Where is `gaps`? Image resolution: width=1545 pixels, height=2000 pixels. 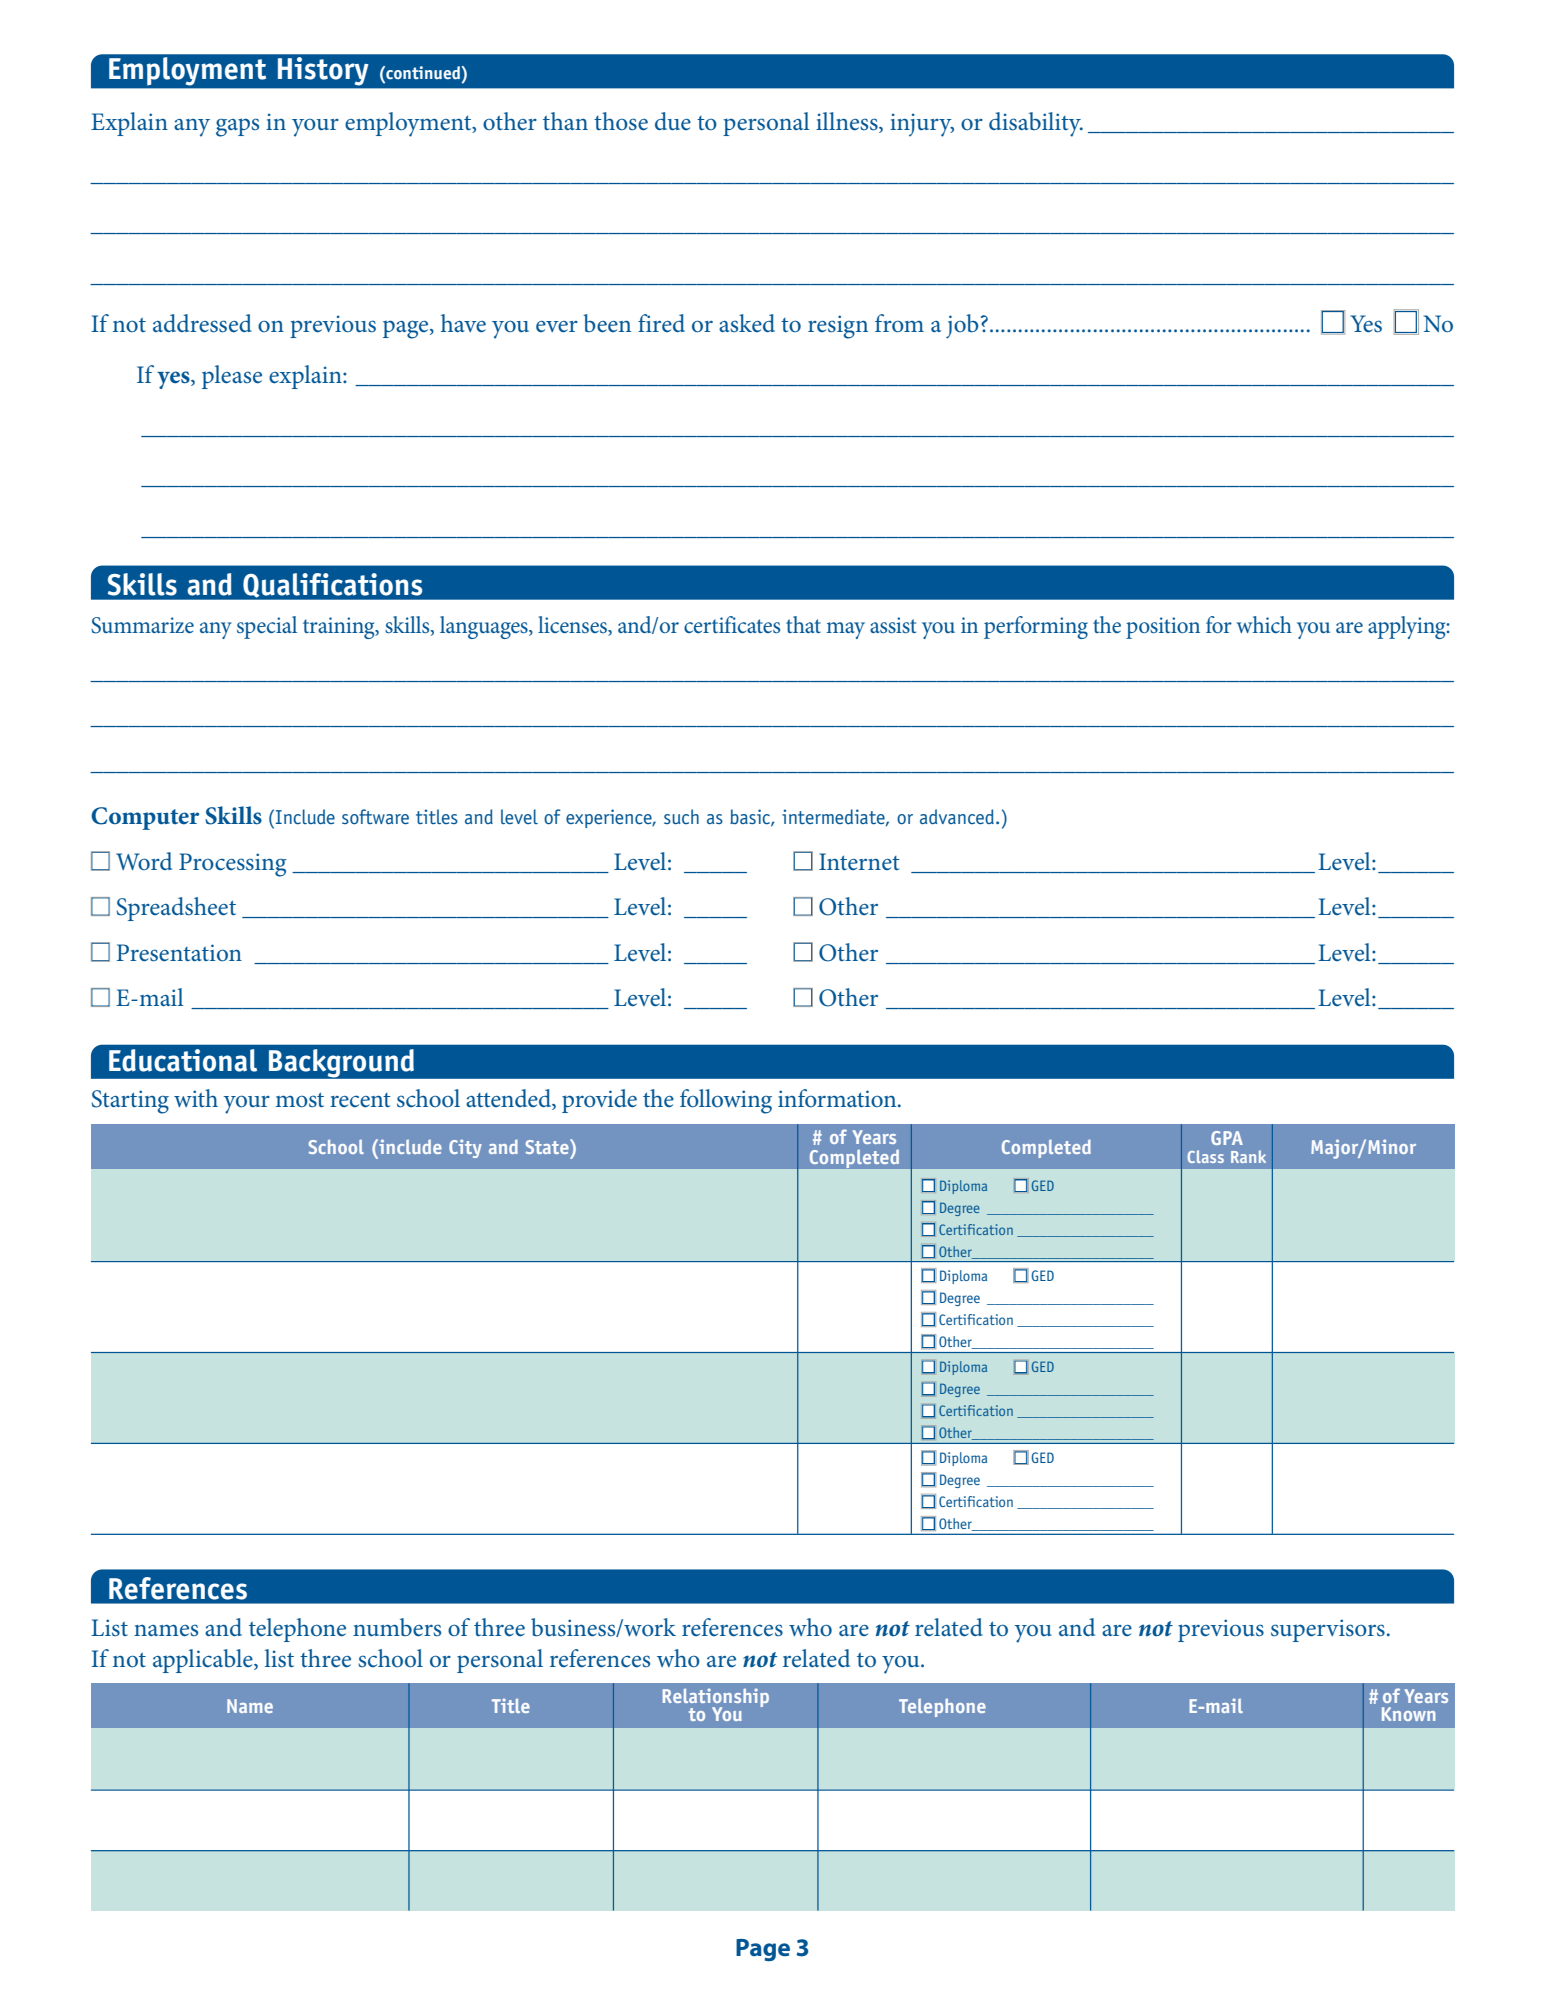
gaps is located at coordinates (237, 127).
